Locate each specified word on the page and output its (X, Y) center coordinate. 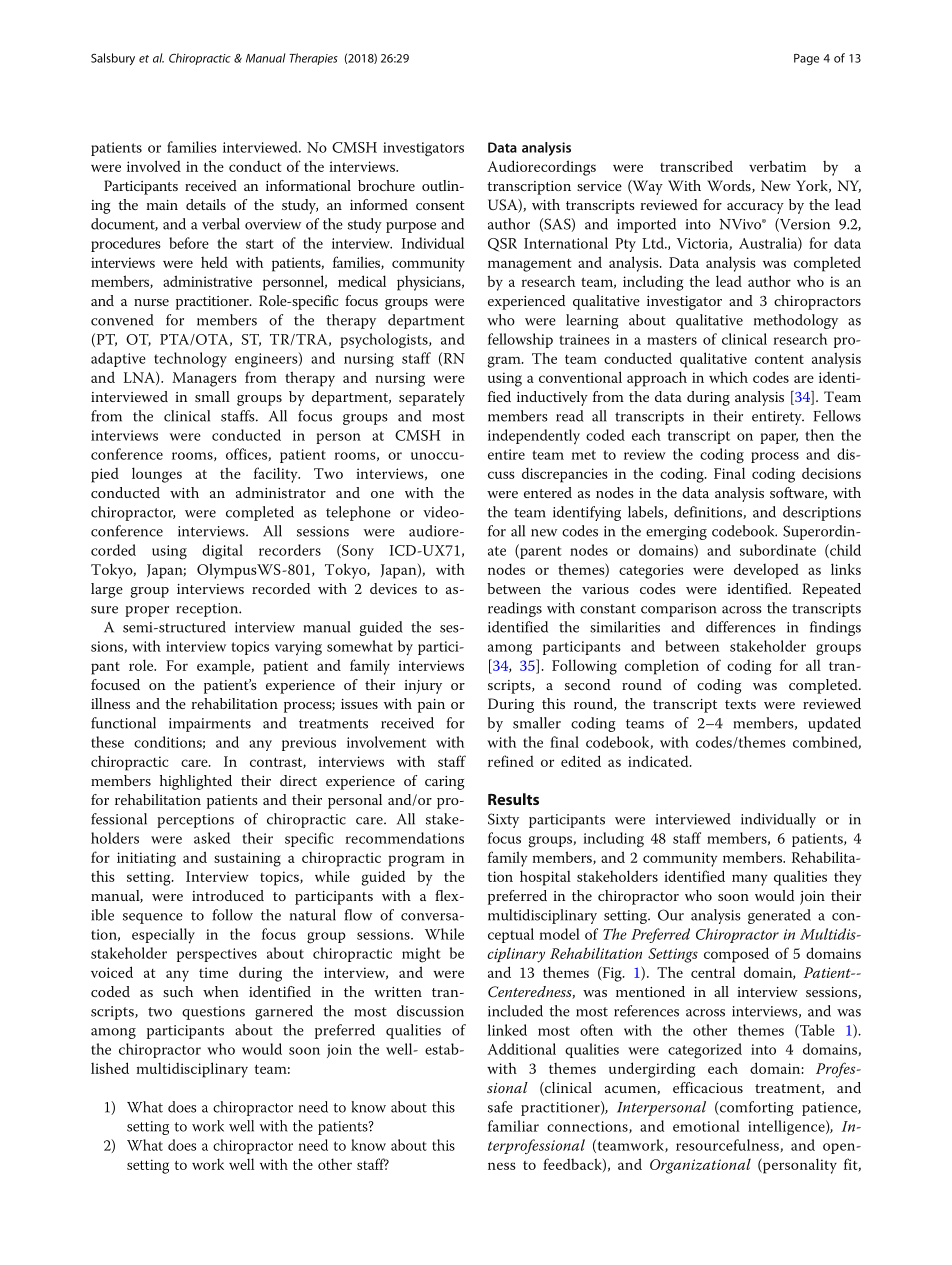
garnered (284, 1012)
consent (440, 205)
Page (806, 59)
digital (222, 552)
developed (766, 571)
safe (500, 1107)
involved (154, 166)
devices (393, 588)
